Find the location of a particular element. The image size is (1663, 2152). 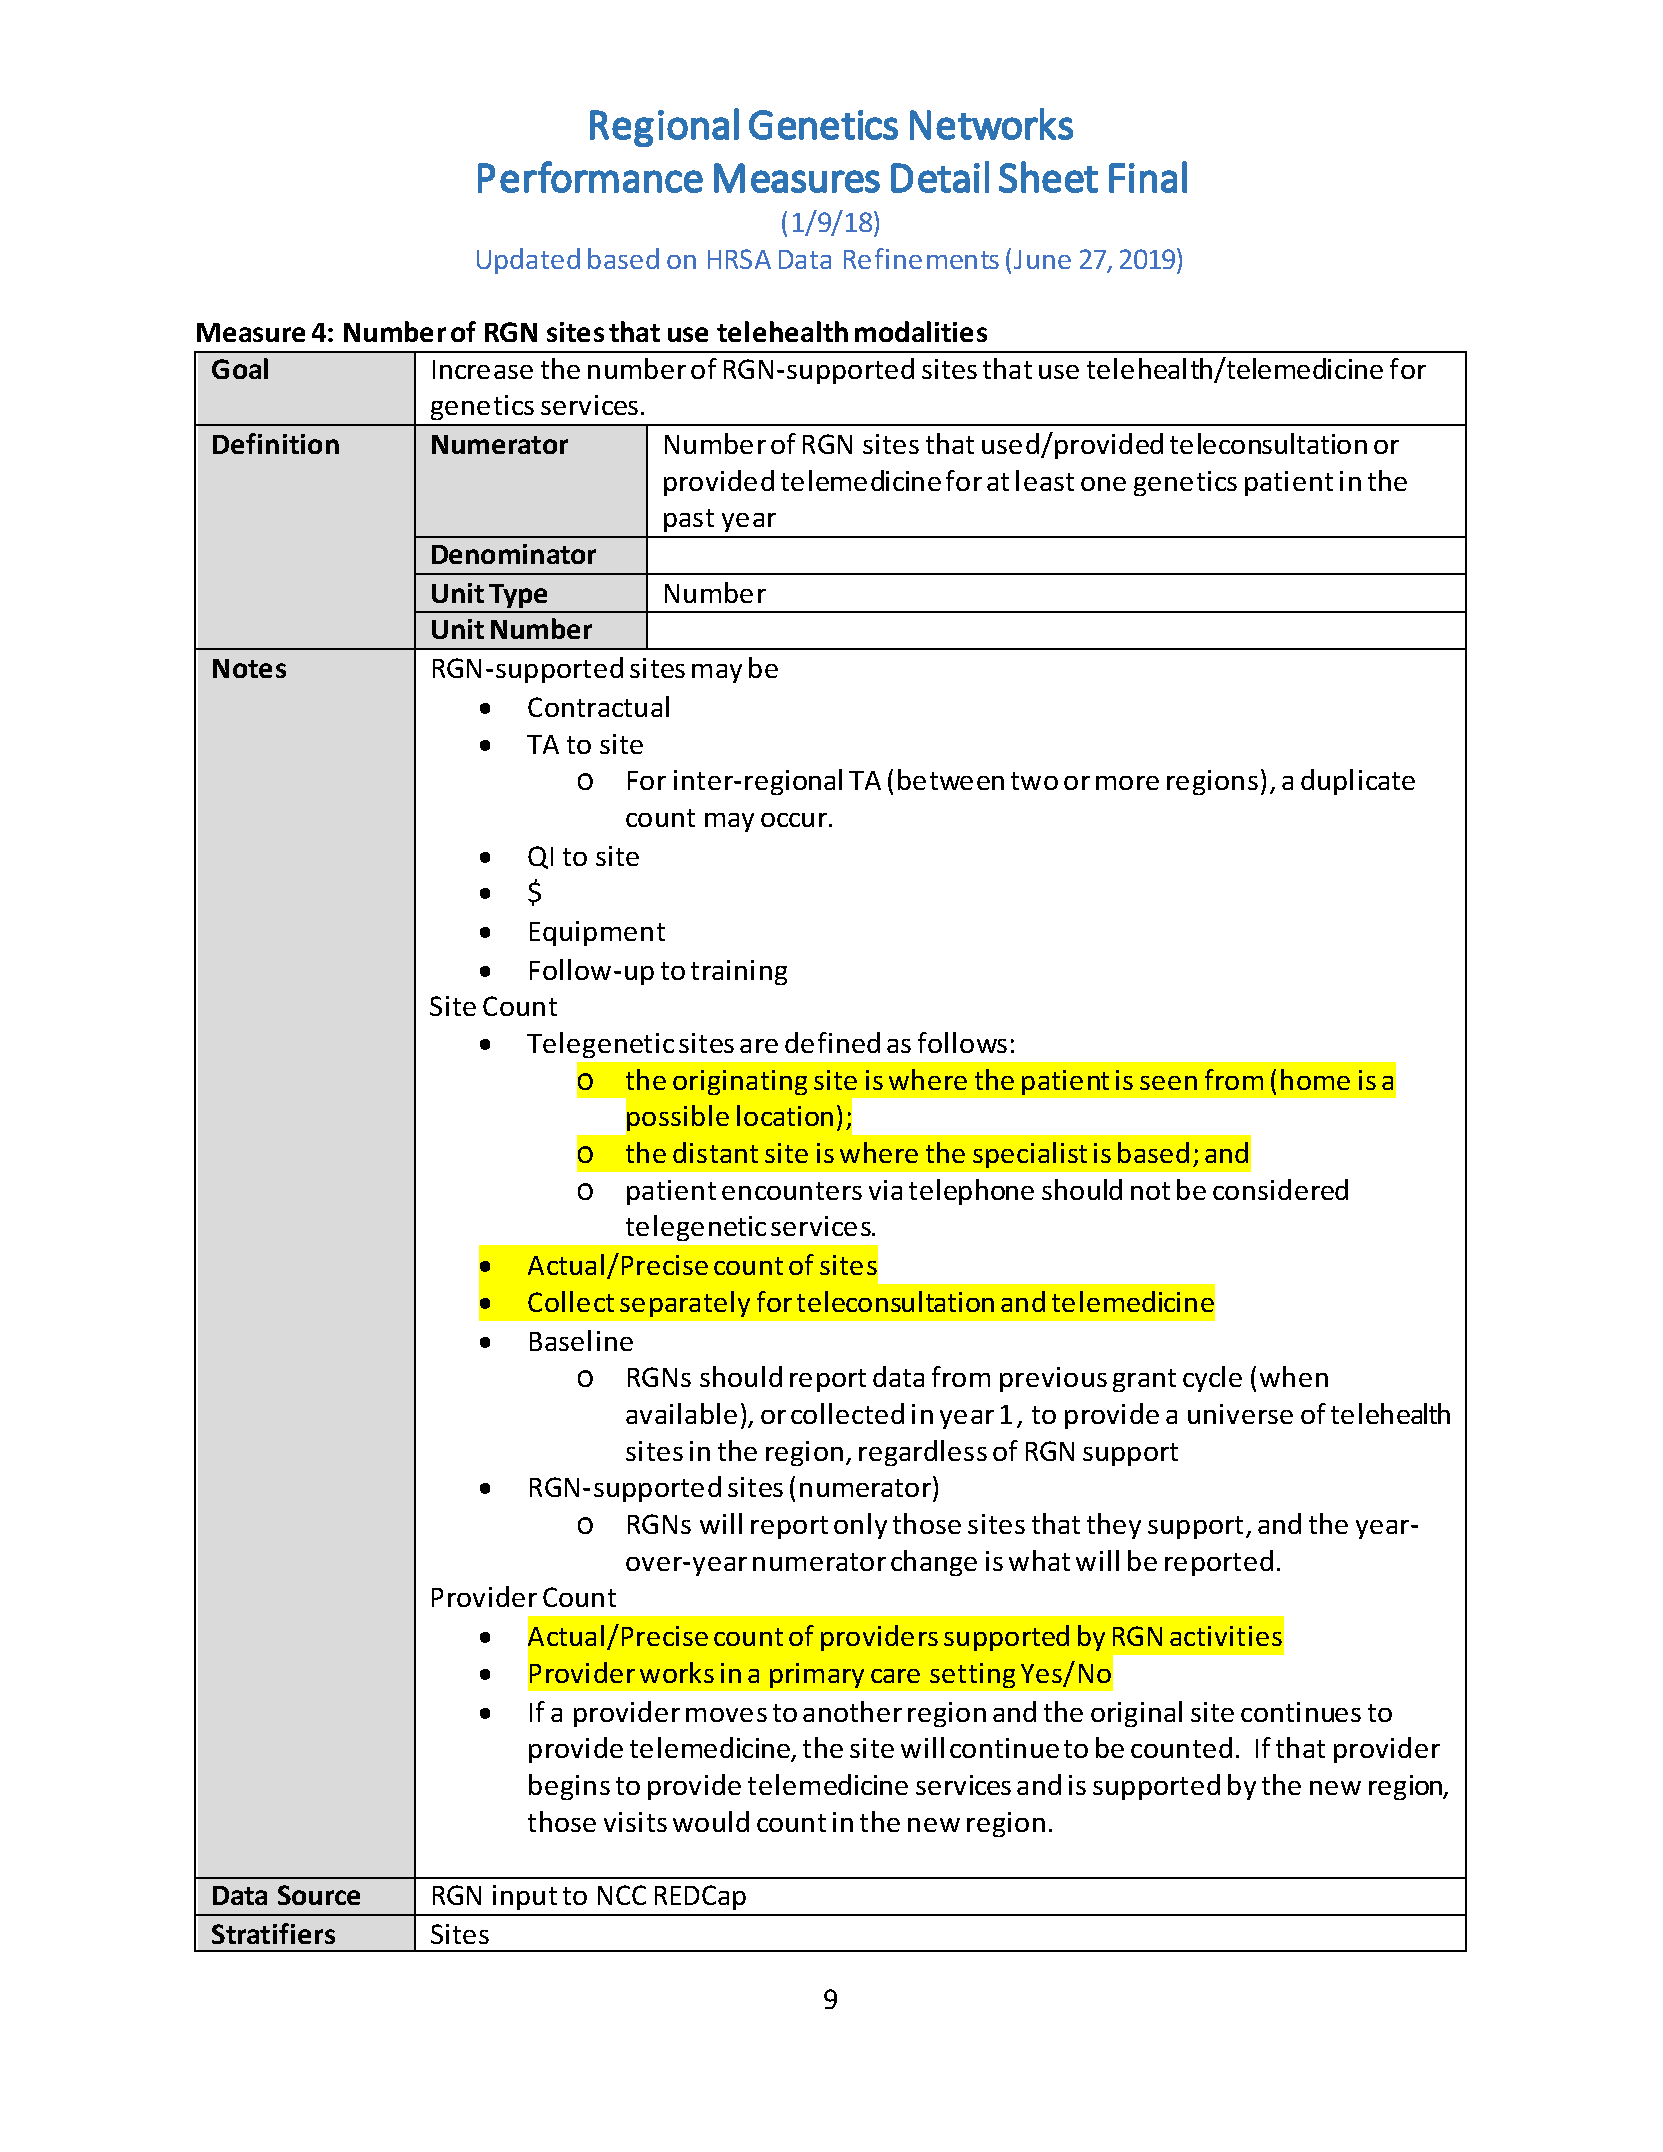

Final is located at coordinates (1148, 177).
